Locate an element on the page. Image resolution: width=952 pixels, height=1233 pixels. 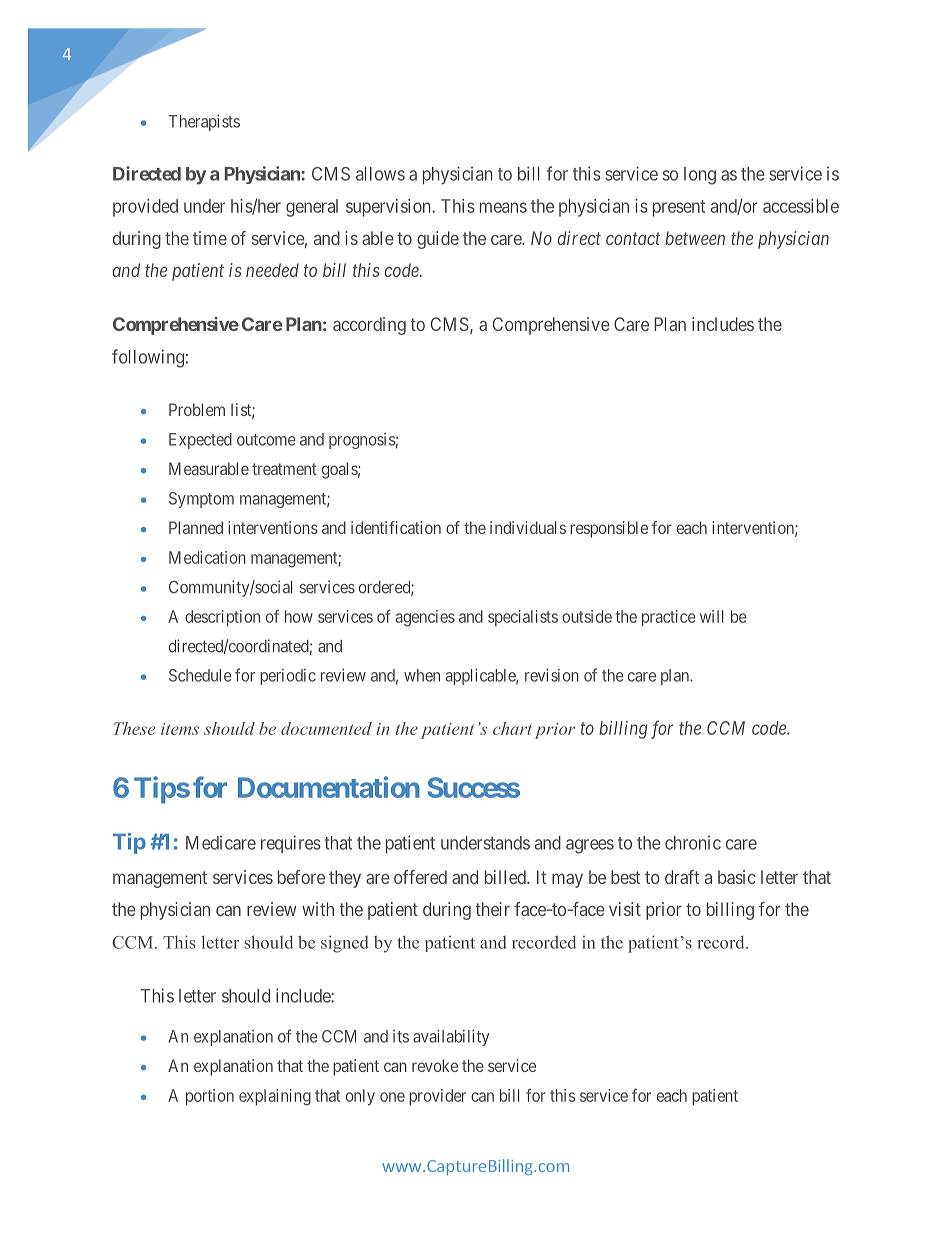
long is located at coordinates (700, 176).
